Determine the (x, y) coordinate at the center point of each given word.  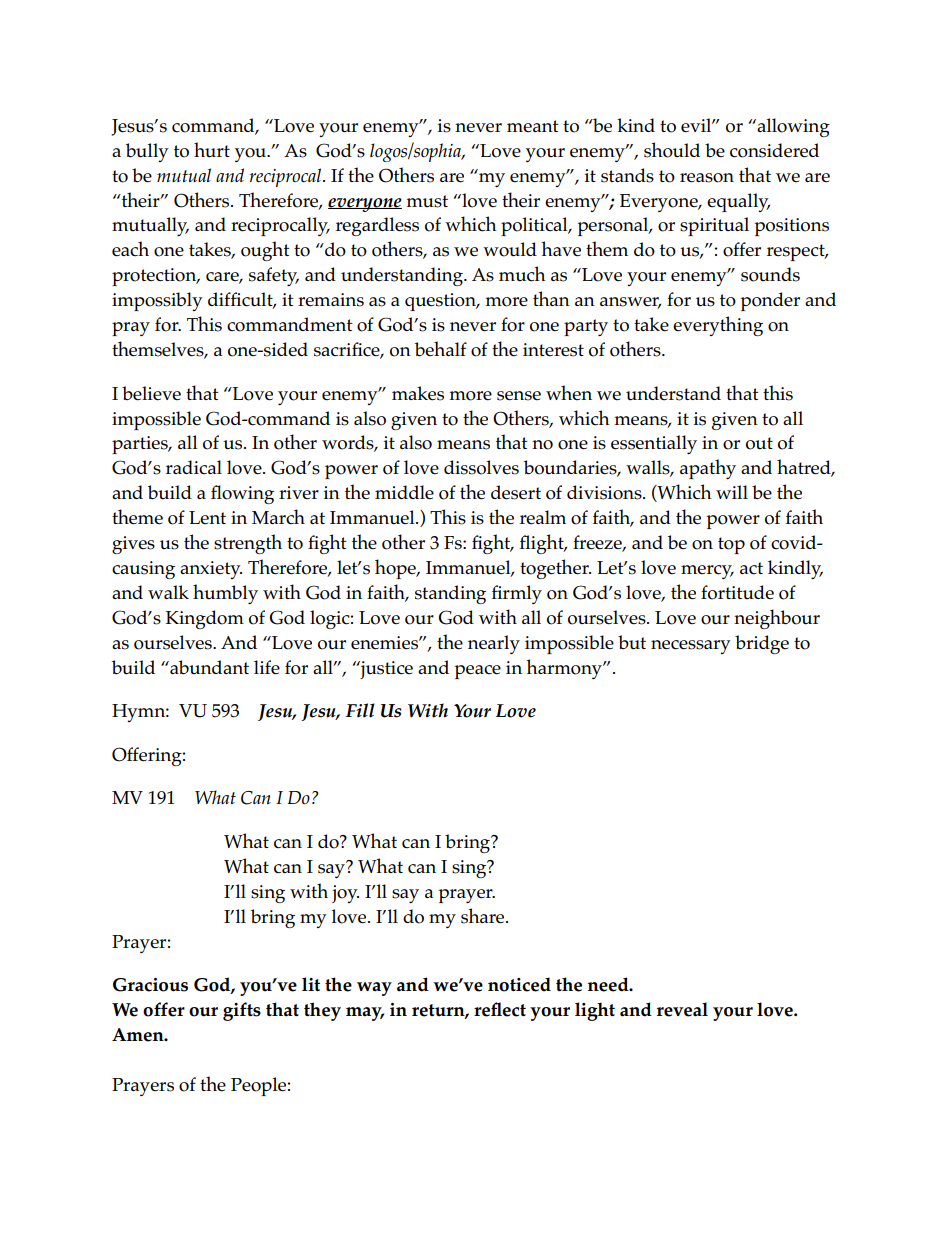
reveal (682, 1009)
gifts (242, 1011)
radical (194, 467)
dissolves (481, 467)
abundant (208, 667)
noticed (519, 984)
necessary (691, 647)
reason (707, 178)
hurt (212, 150)
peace (477, 672)
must (427, 201)
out (759, 443)
